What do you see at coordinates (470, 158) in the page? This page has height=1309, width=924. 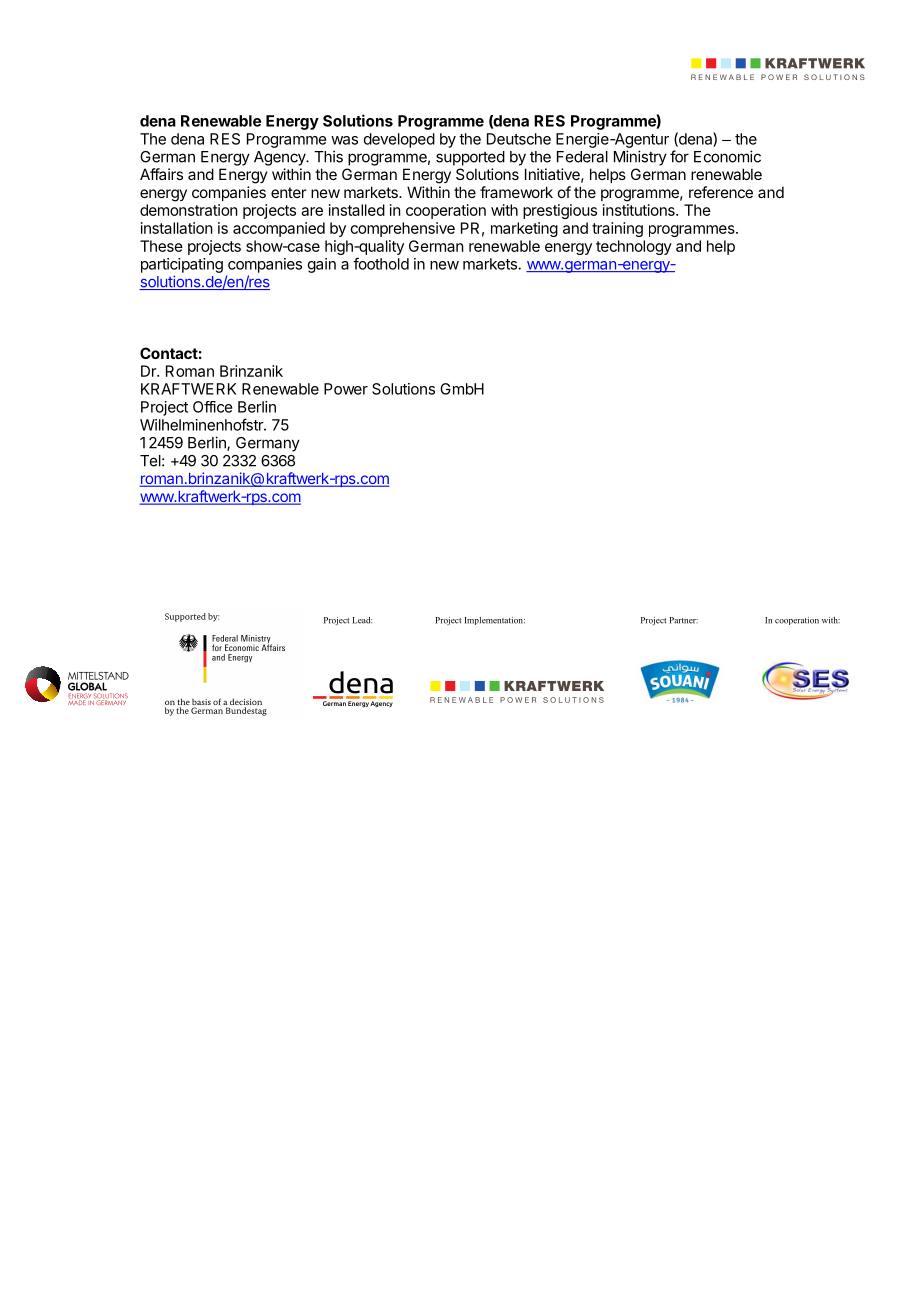 I see `supported` at bounding box center [470, 158].
